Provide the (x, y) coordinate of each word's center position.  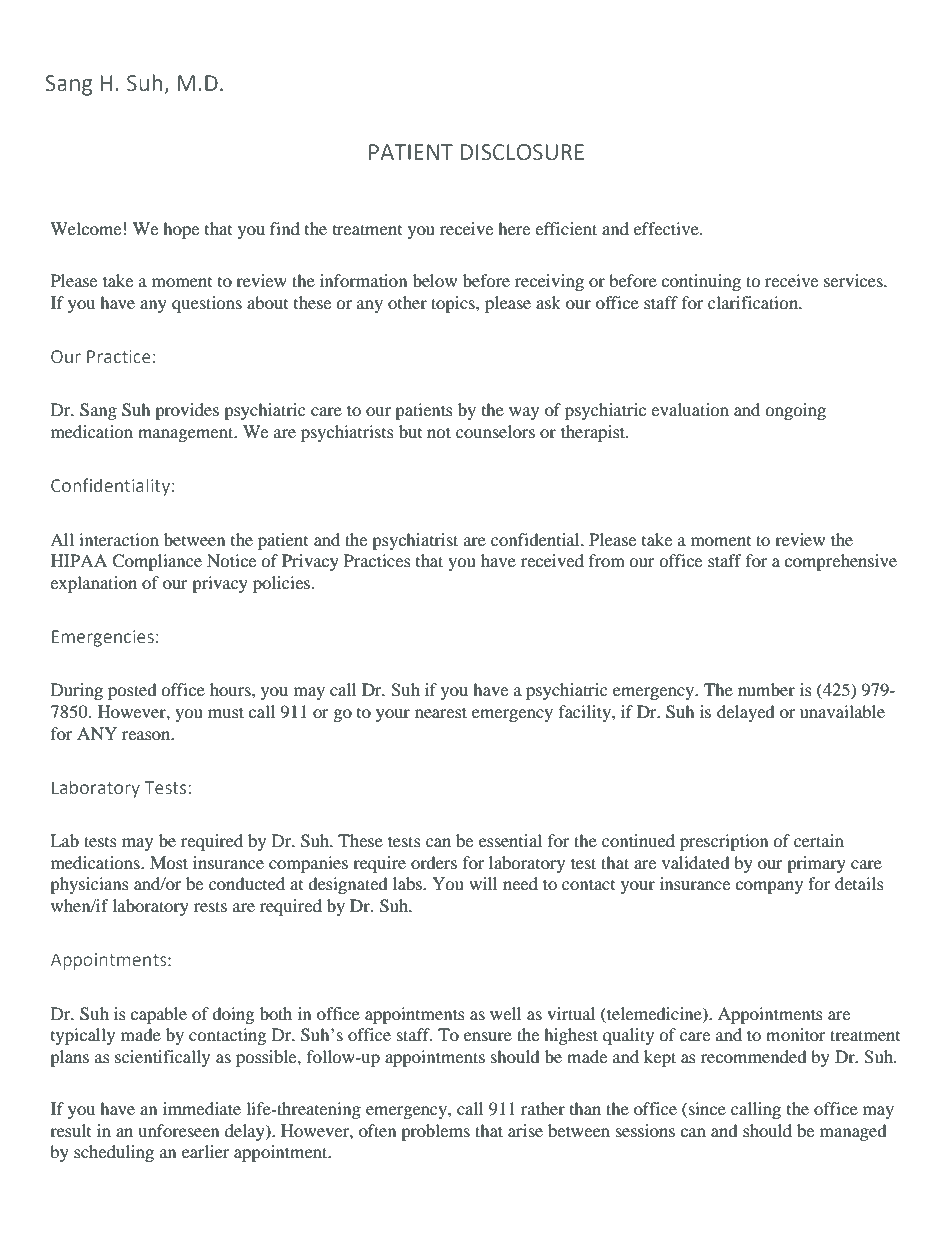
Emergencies (103, 638)
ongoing (795, 411)
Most (169, 862)
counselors (495, 431)
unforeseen (178, 1130)
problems (435, 1132)
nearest (441, 712)
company (769, 887)
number (766, 689)
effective (667, 228)
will (483, 883)
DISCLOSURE (522, 152)
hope (181, 230)
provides (187, 411)
